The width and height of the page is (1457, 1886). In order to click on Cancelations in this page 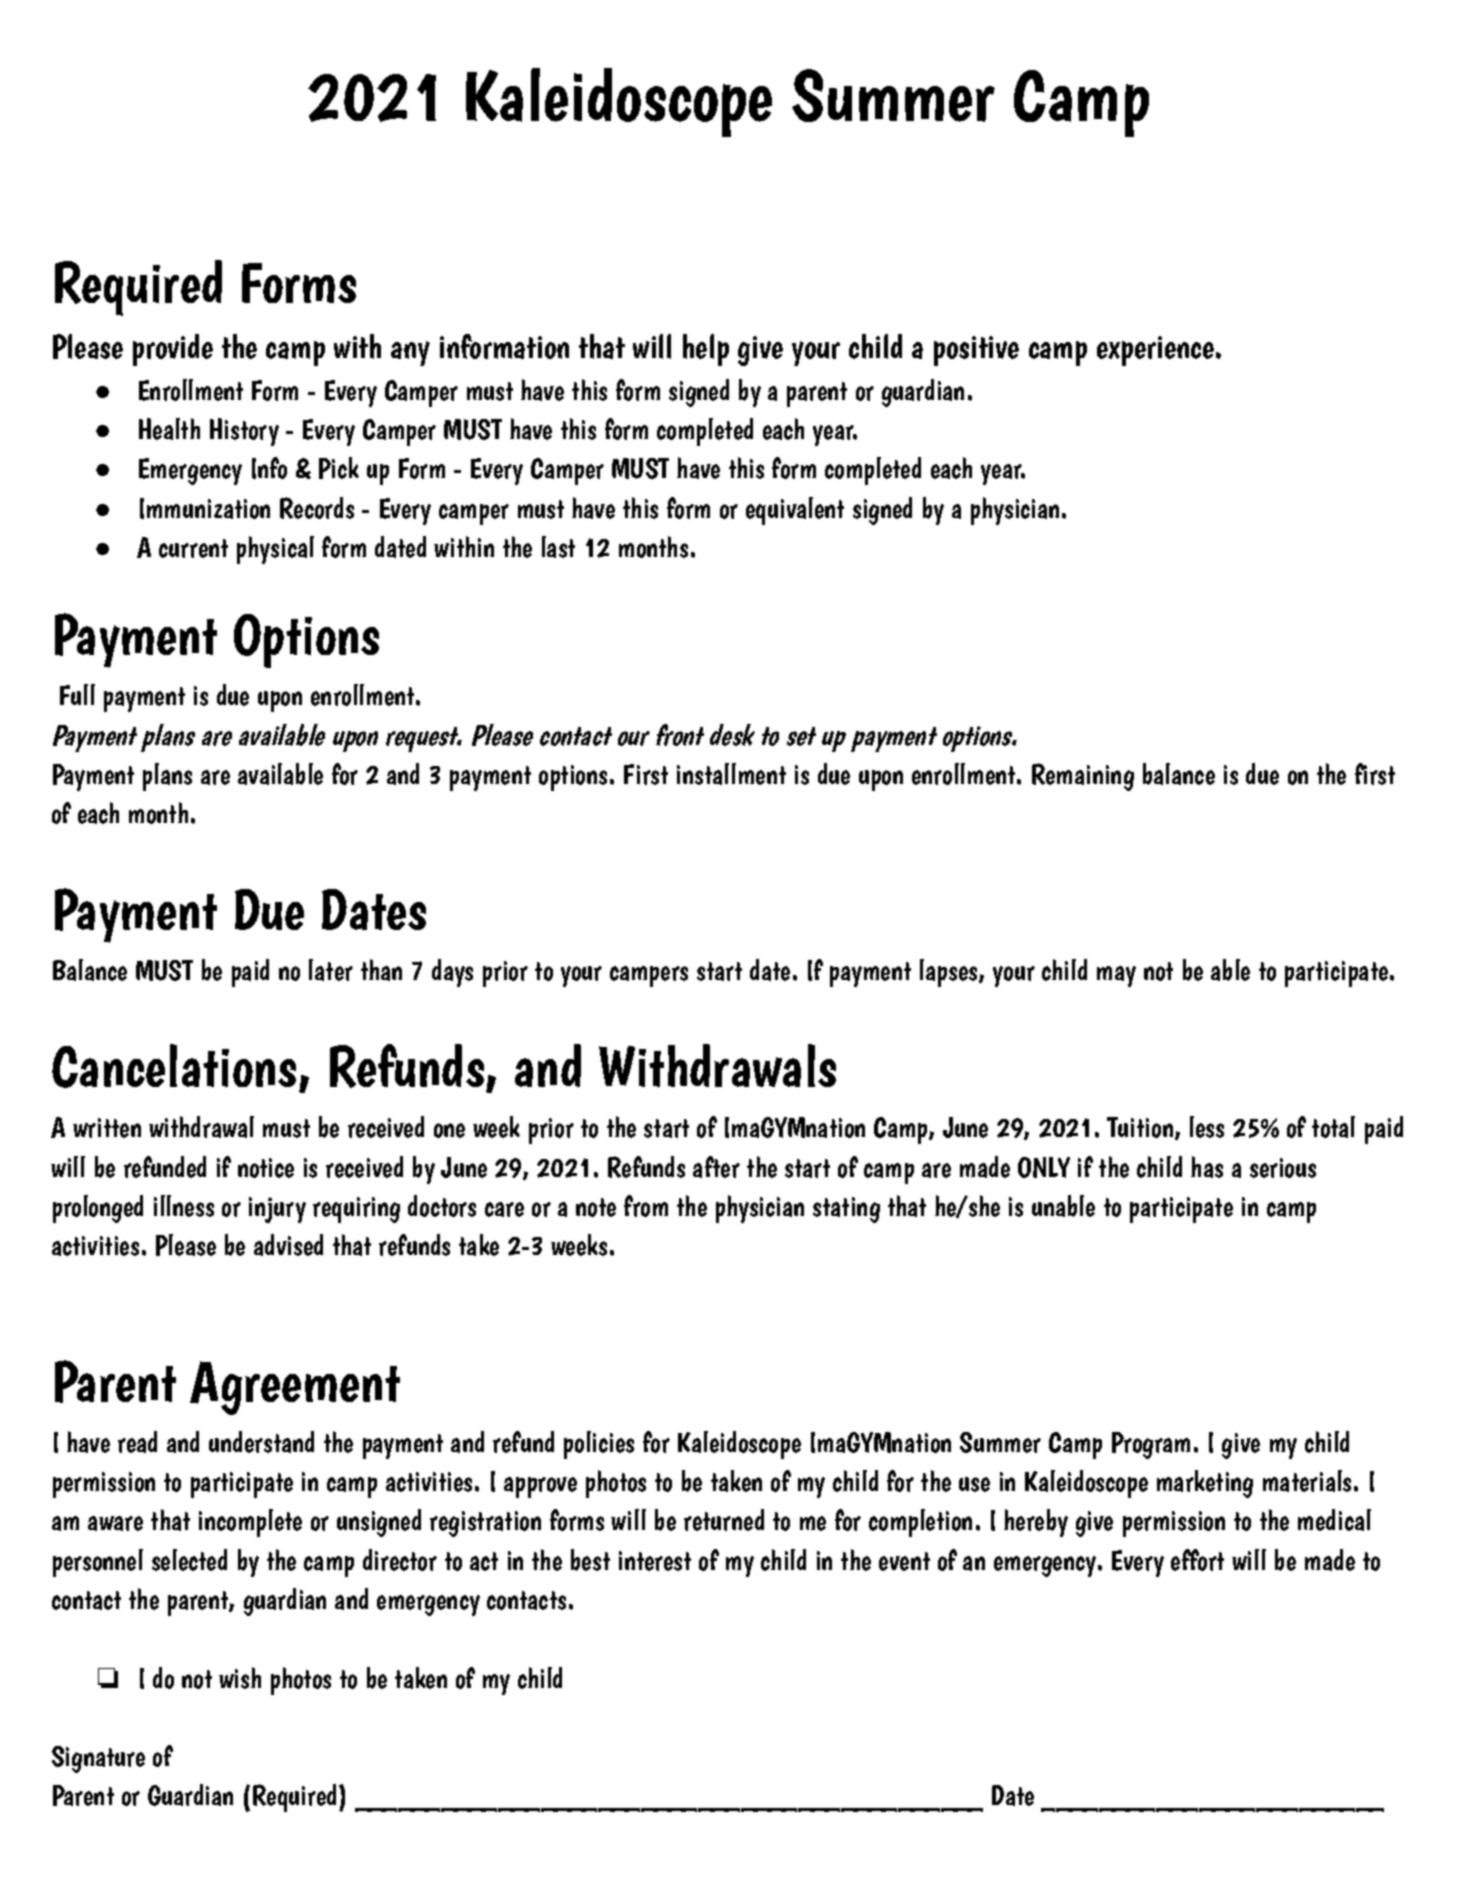, I will do `click(174, 1066)`.
